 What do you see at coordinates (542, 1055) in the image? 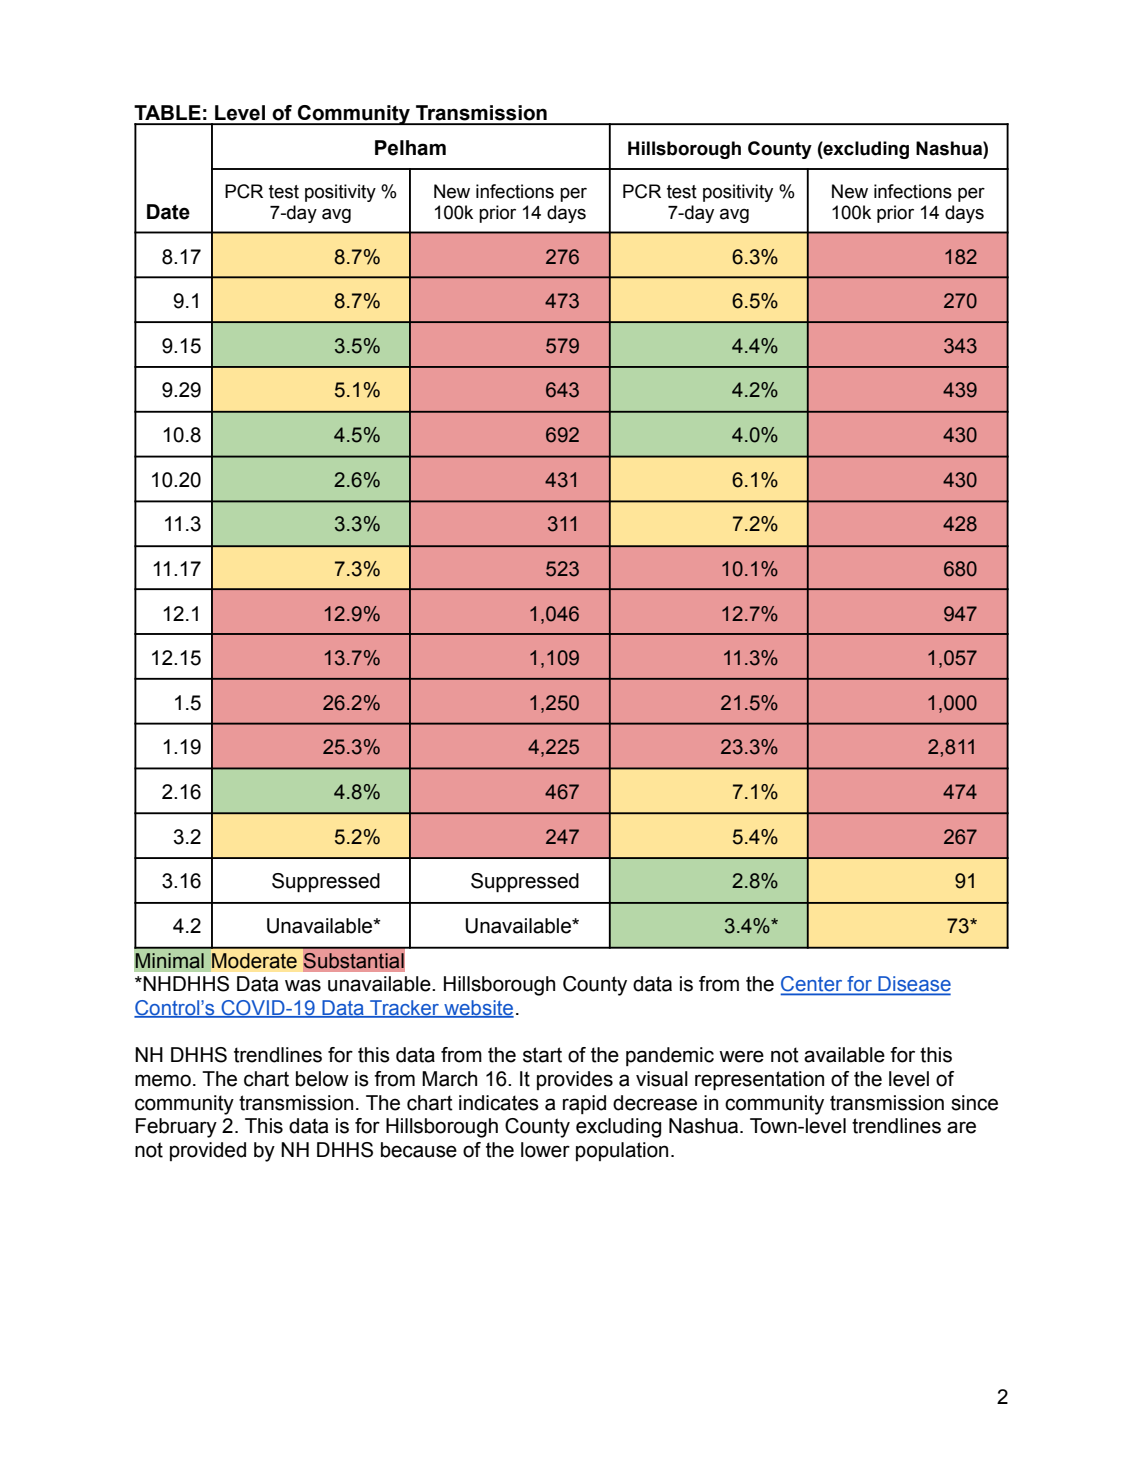
I see `start` at bounding box center [542, 1055].
